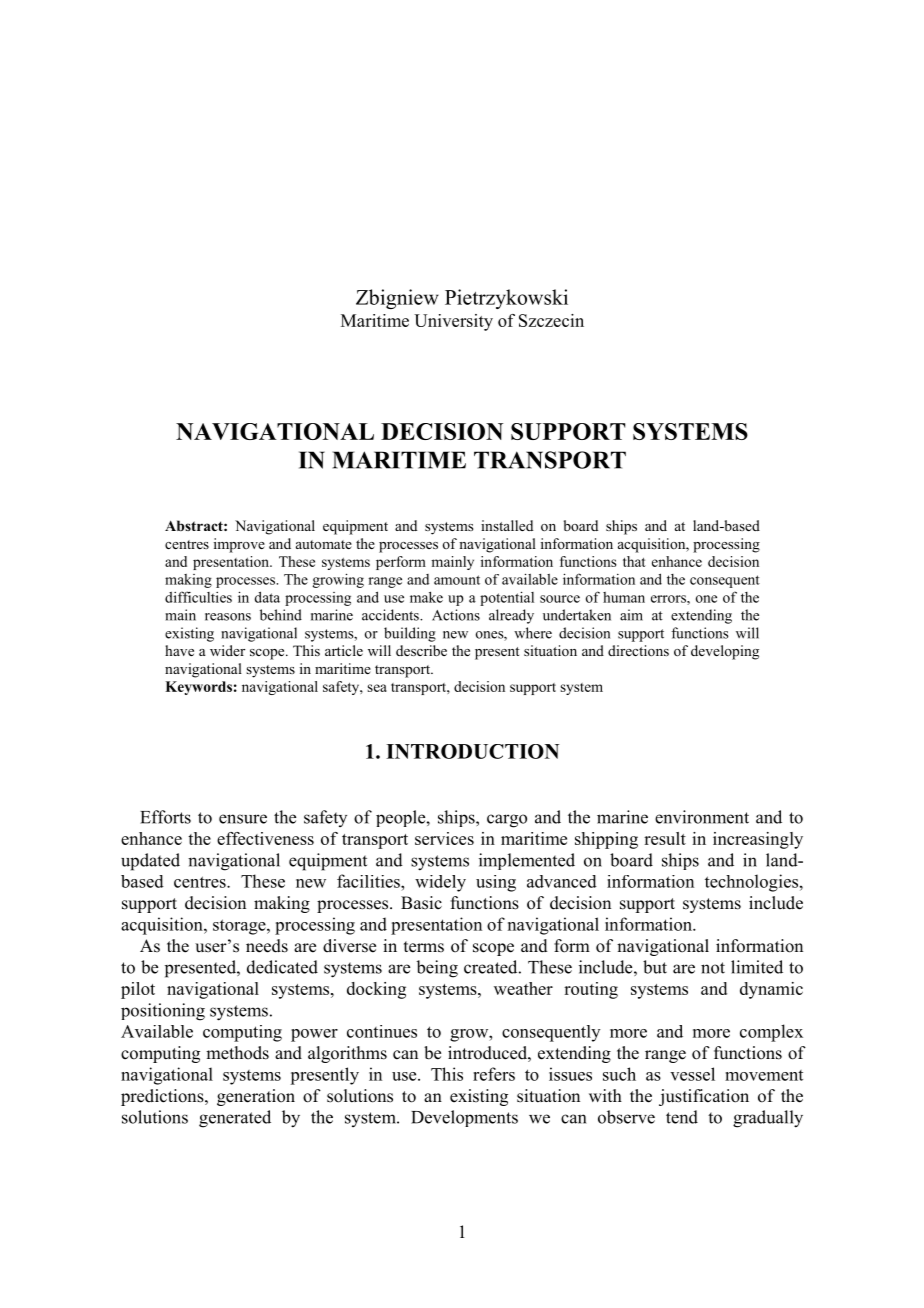 Image resolution: width=924 pixels, height=1308 pixels. Describe the element at coordinates (704, 1097) in the screenshot. I see `justification` at that location.
